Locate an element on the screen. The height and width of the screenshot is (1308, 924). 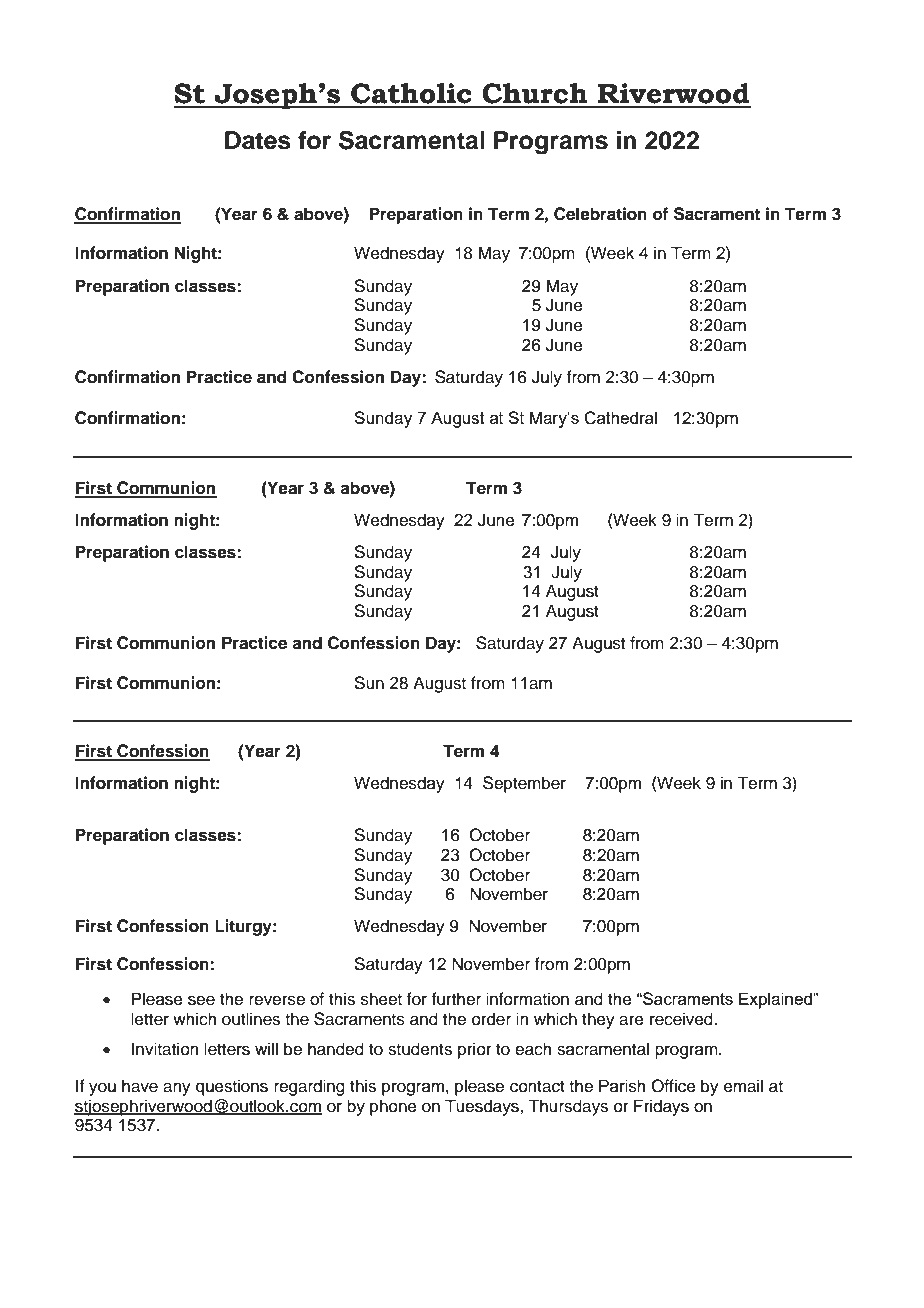
any is located at coordinates (177, 1089).
